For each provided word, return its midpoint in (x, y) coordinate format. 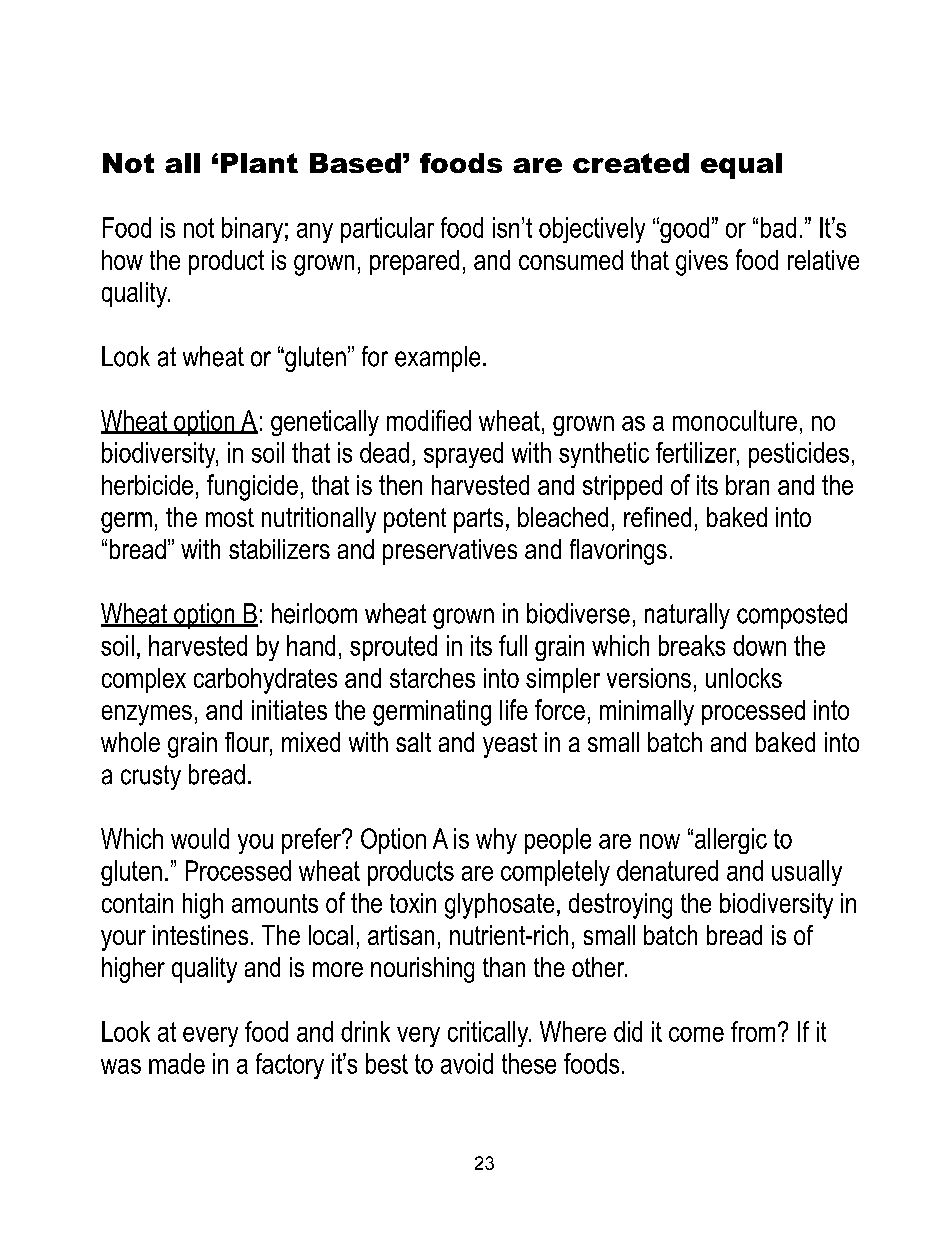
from (753, 1031)
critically (489, 1034)
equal (741, 166)
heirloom (314, 613)
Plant (259, 163)
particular (387, 230)
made (177, 1063)
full (513, 645)
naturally (687, 616)
